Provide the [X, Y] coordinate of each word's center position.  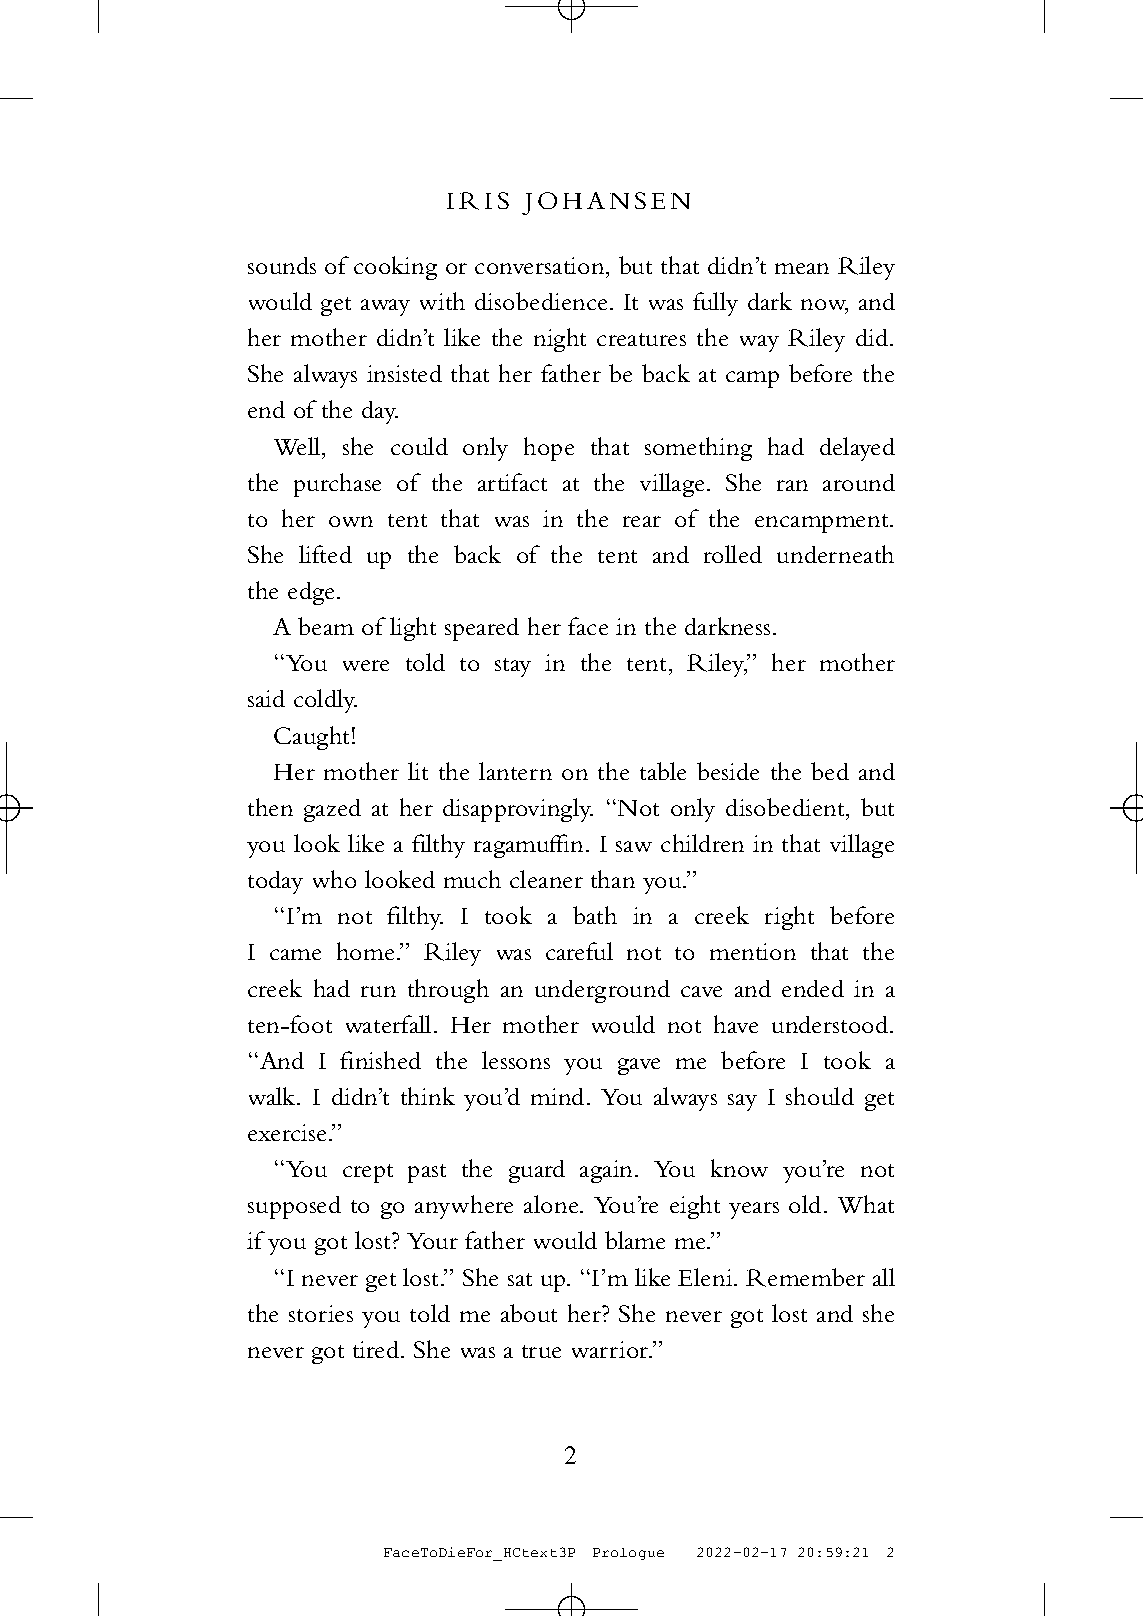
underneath [835, 554]
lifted [325, 554]
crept [368, 1173]
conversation [541, 265]
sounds [282, 265]
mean [802, 268]
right [789, 918]
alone [552, 1204]
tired [377, 1349]
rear [642, 521]
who [334, 879]
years [754, 1210]
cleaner [546, 879]
